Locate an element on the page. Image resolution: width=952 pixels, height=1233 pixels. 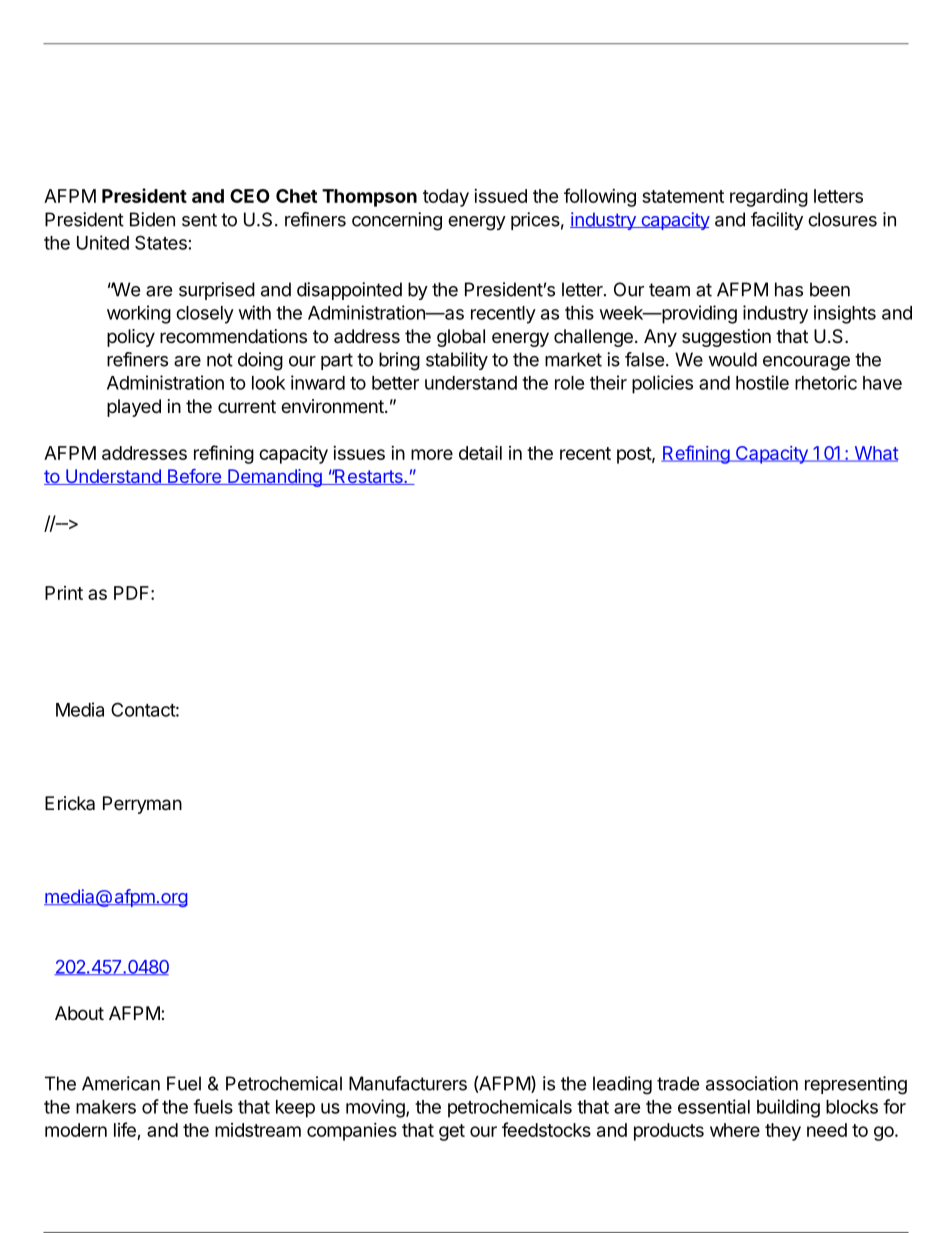
more is located at coordinates (432, 454).
